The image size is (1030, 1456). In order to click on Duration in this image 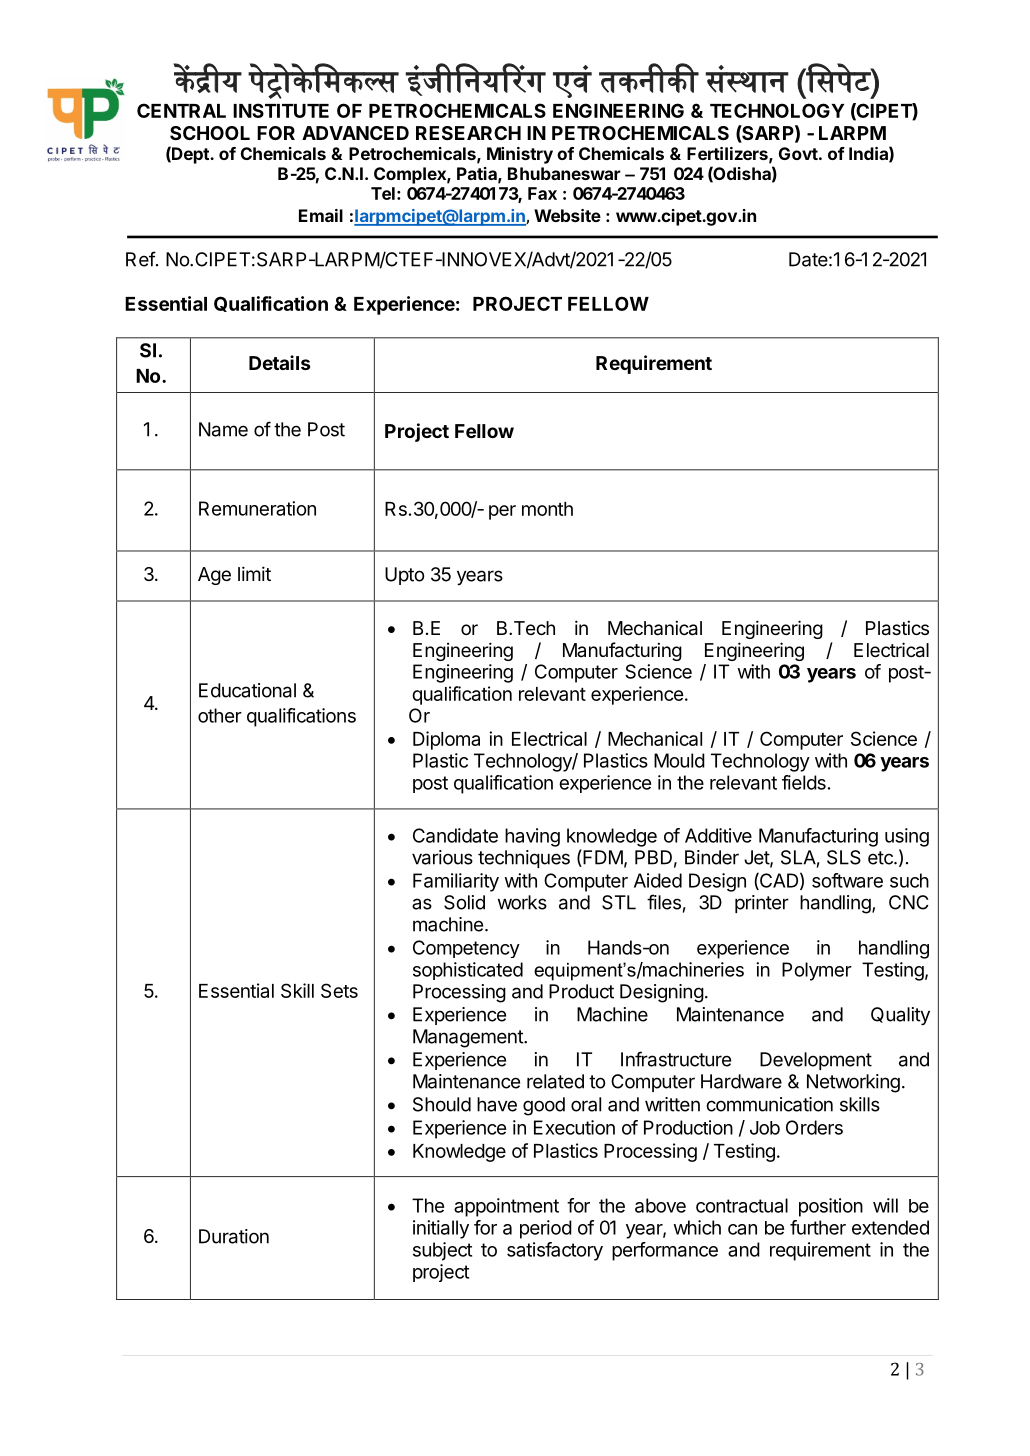, I will do `click(234, 1236)`.
